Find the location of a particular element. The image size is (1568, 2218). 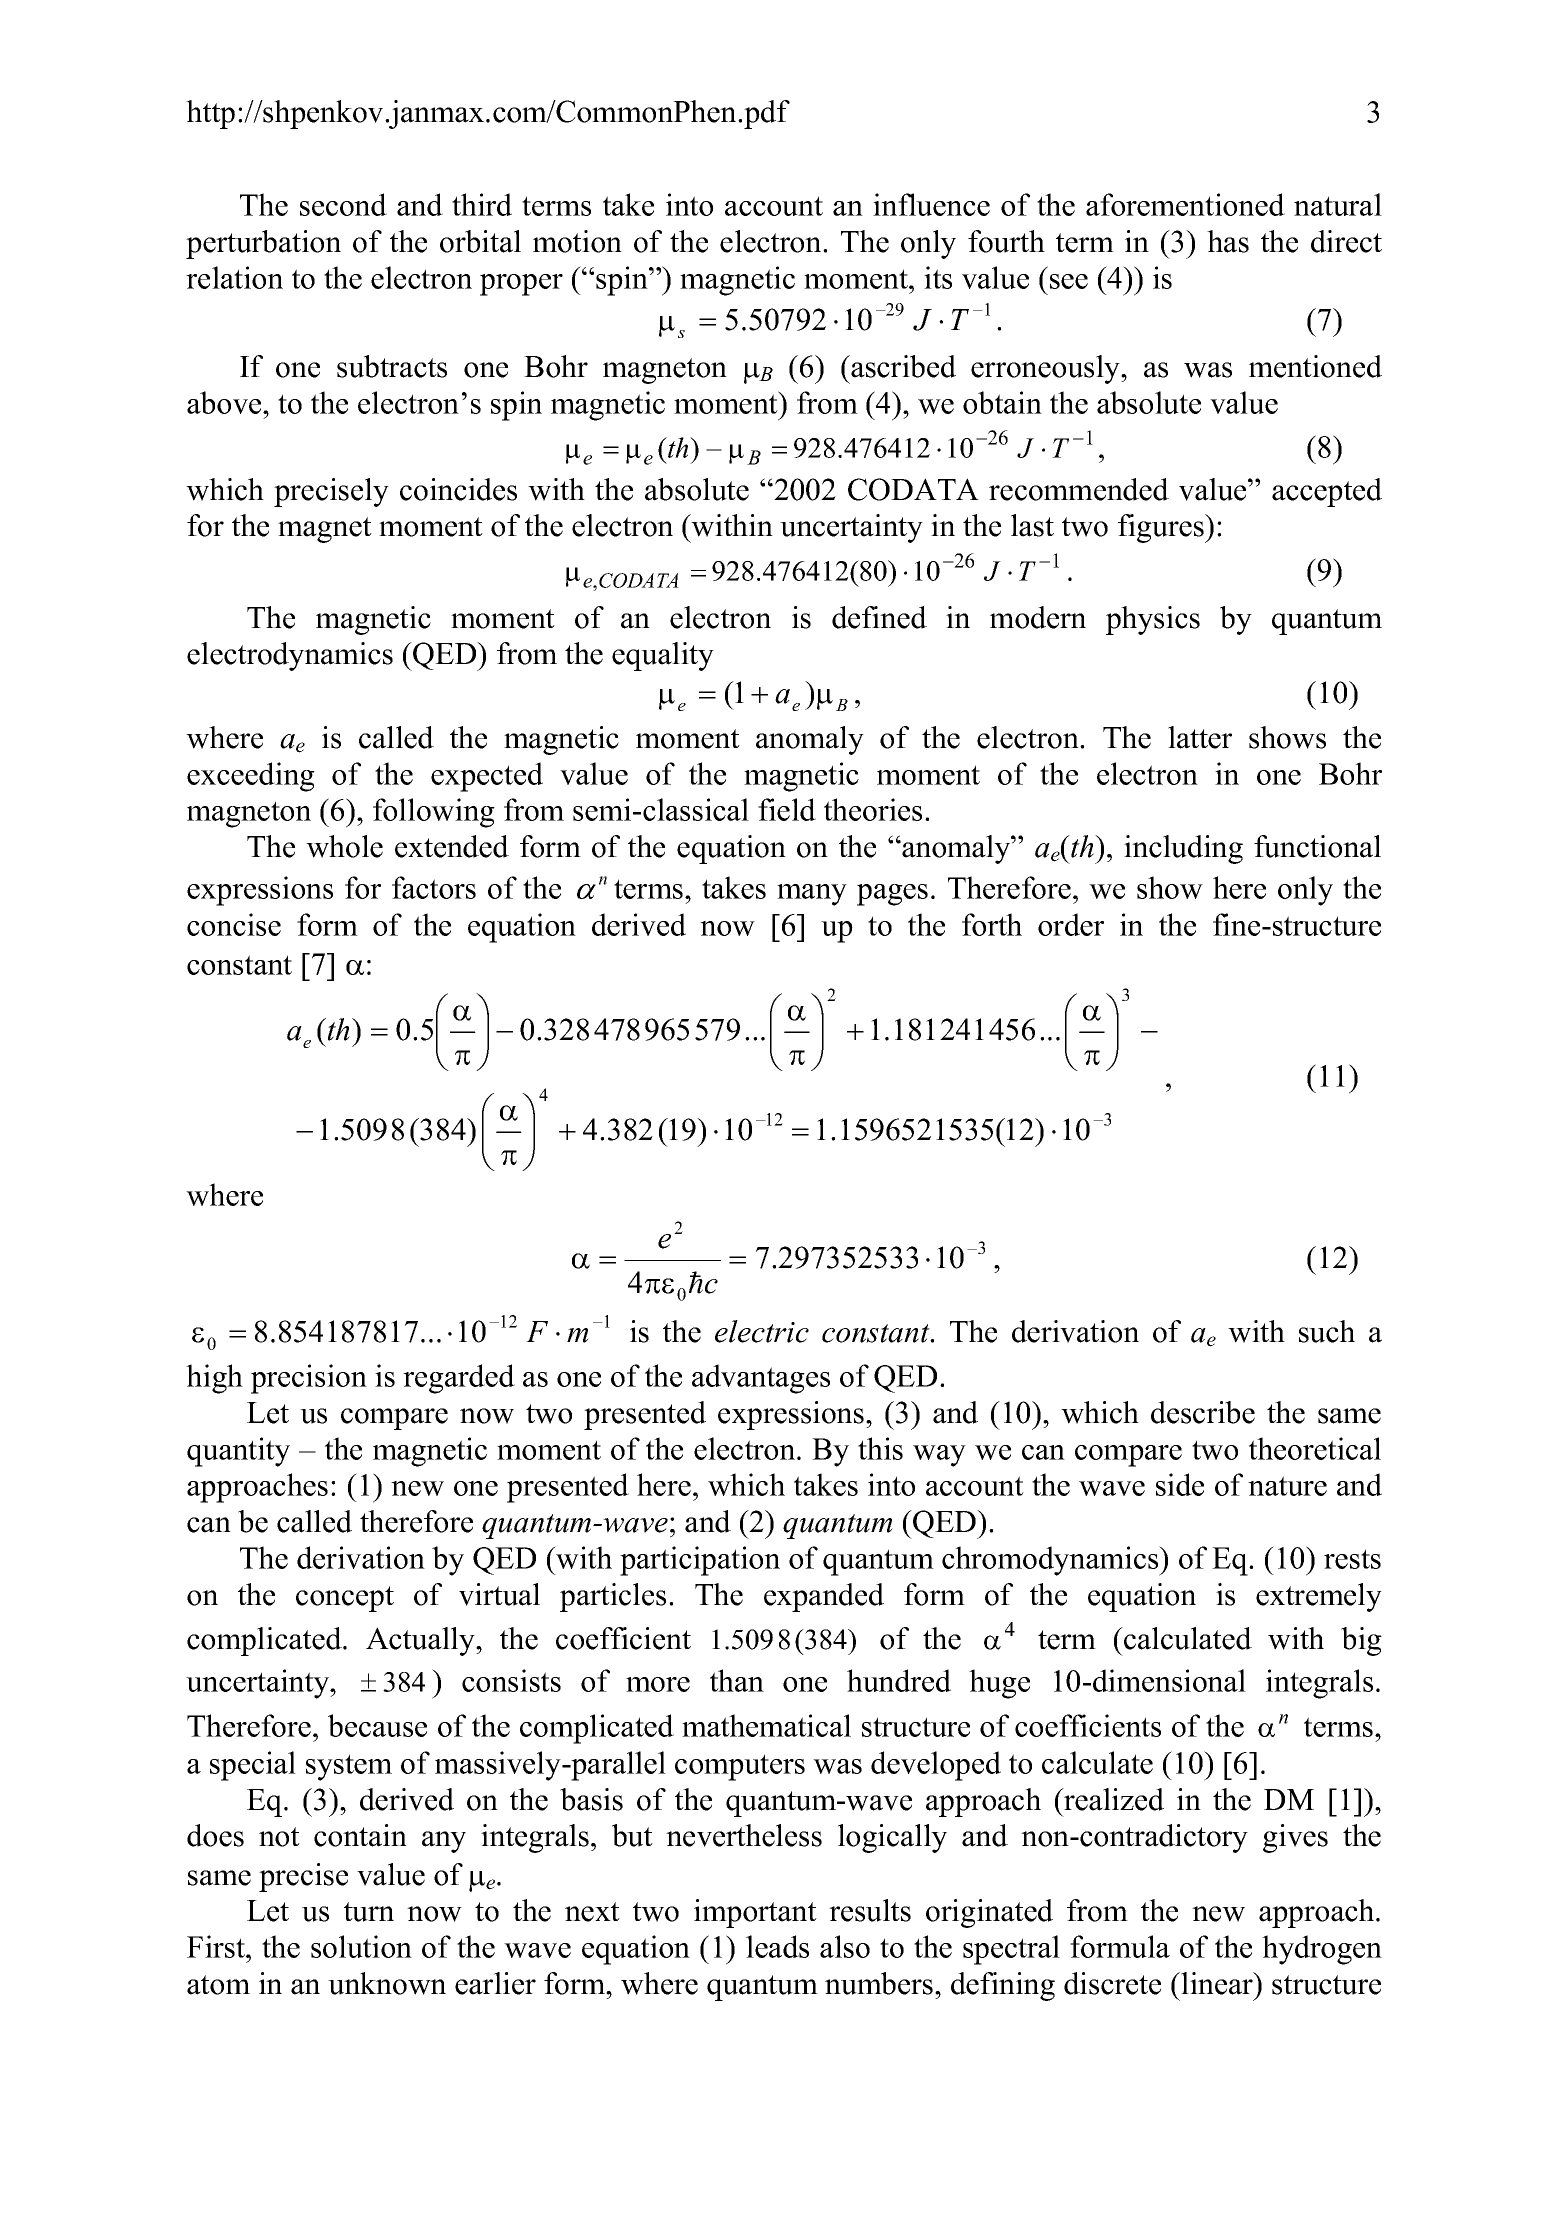

its is located at coordinates (938, 277).
